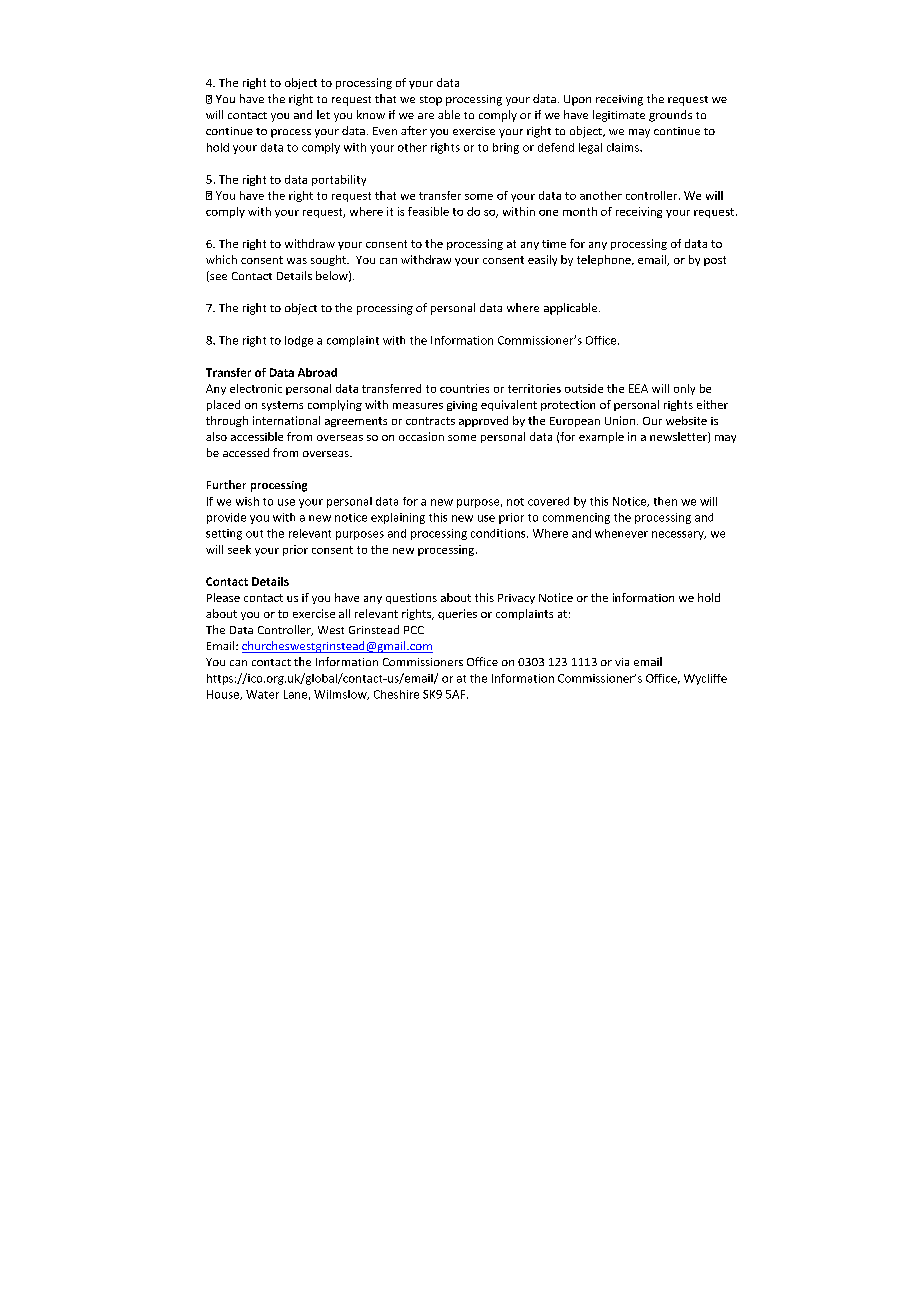 Image resolution: width=924 pixels, height=1308 pixels. Describe the element at coordinates (299, 341) in the image. I see `lodge` at that location.
